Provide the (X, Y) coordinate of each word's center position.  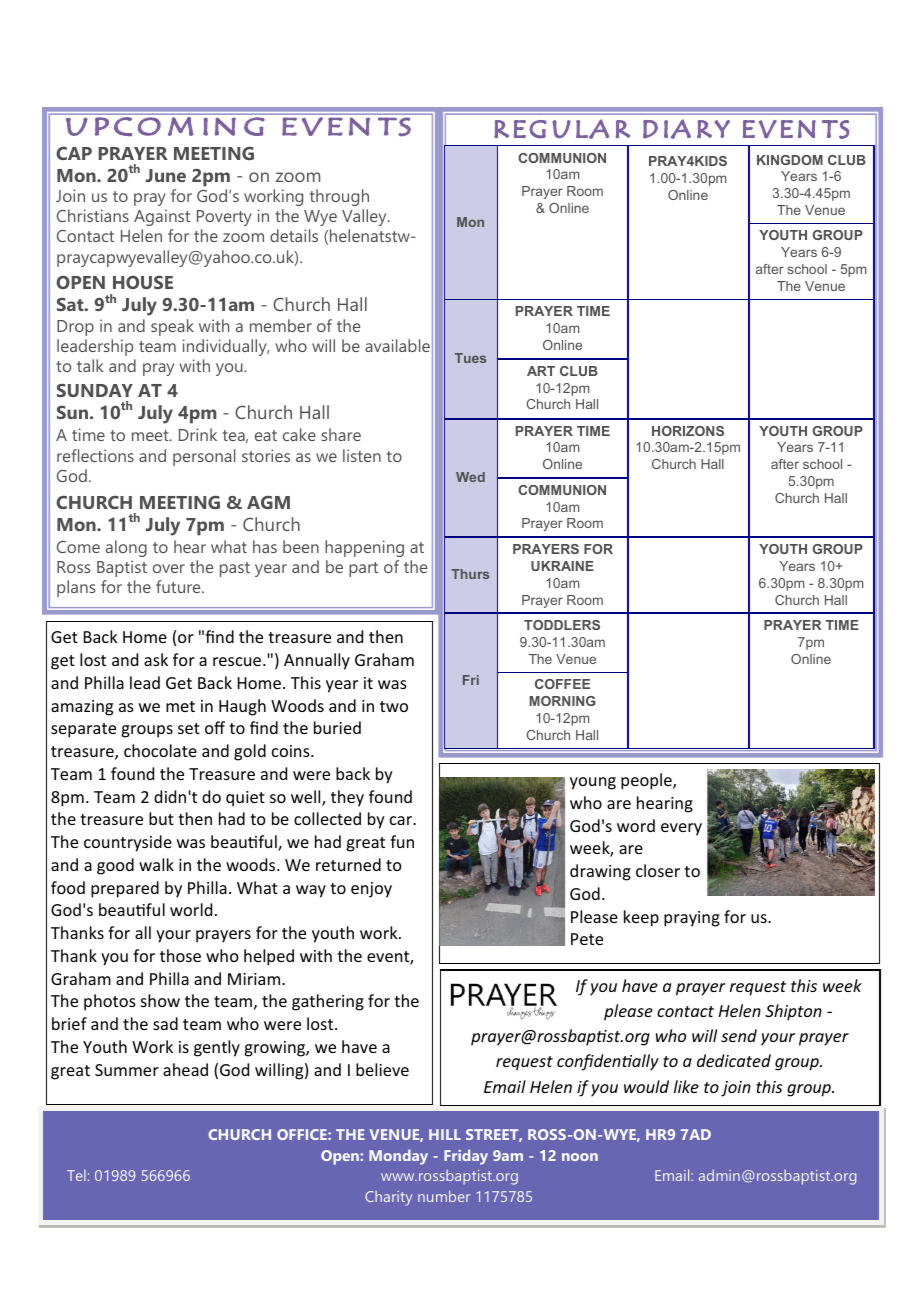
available (397, 345)
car (402, 820)
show (160, 1000)
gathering (328, 1002)
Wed (470, 477)
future (179, 586)
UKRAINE (562, 566)
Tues (470, 358)
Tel (76, 1175)
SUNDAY (95, 390)
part (363, 569)
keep (641, 918)
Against (162, 217)
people (647, 781)
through (339, 197)
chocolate (160, 750)
